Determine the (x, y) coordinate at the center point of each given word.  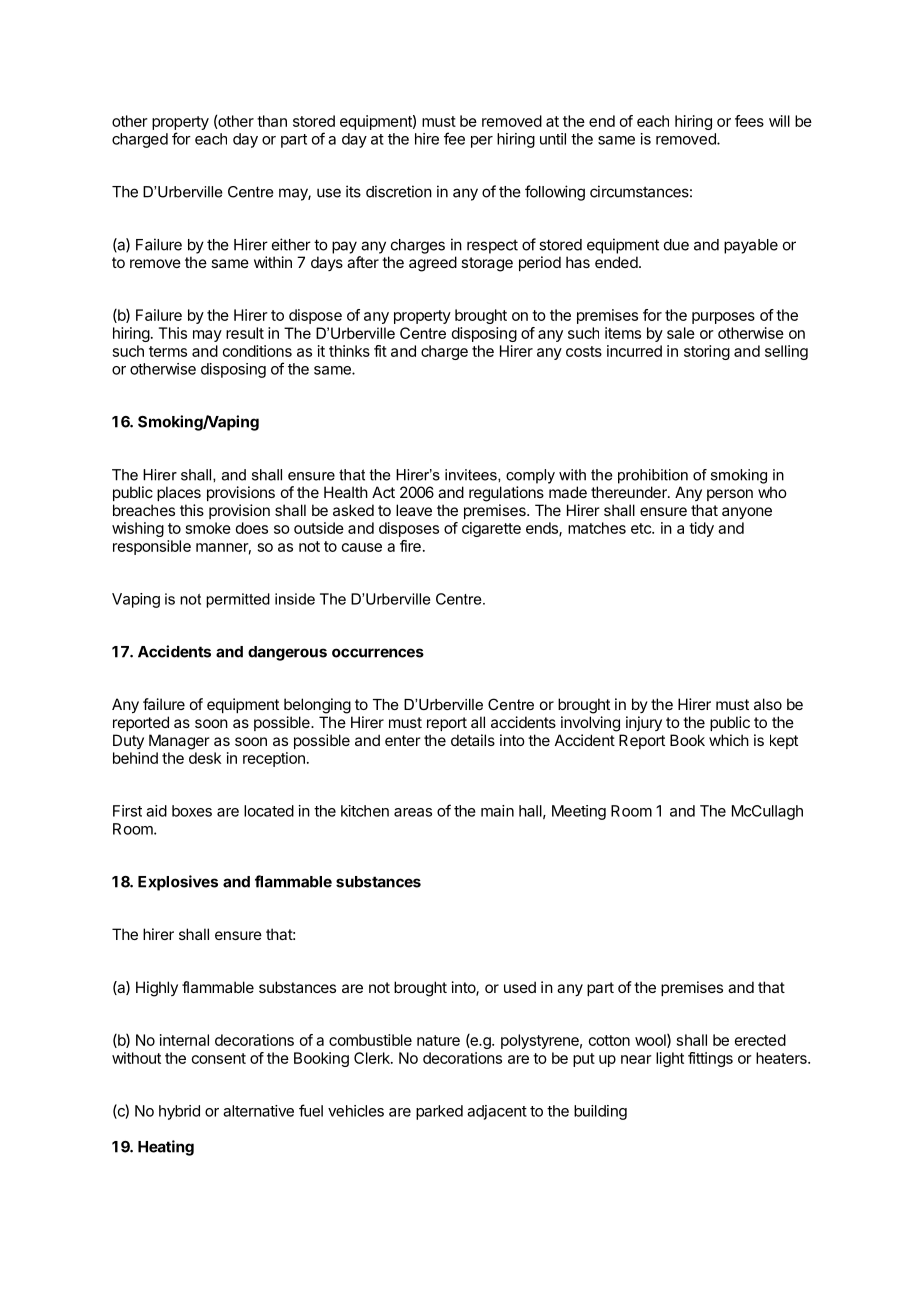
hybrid (179, 1112)
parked (439, 1112)
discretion (399, 191)
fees (749, 121)
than (272, 121)
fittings (710, 1059)
